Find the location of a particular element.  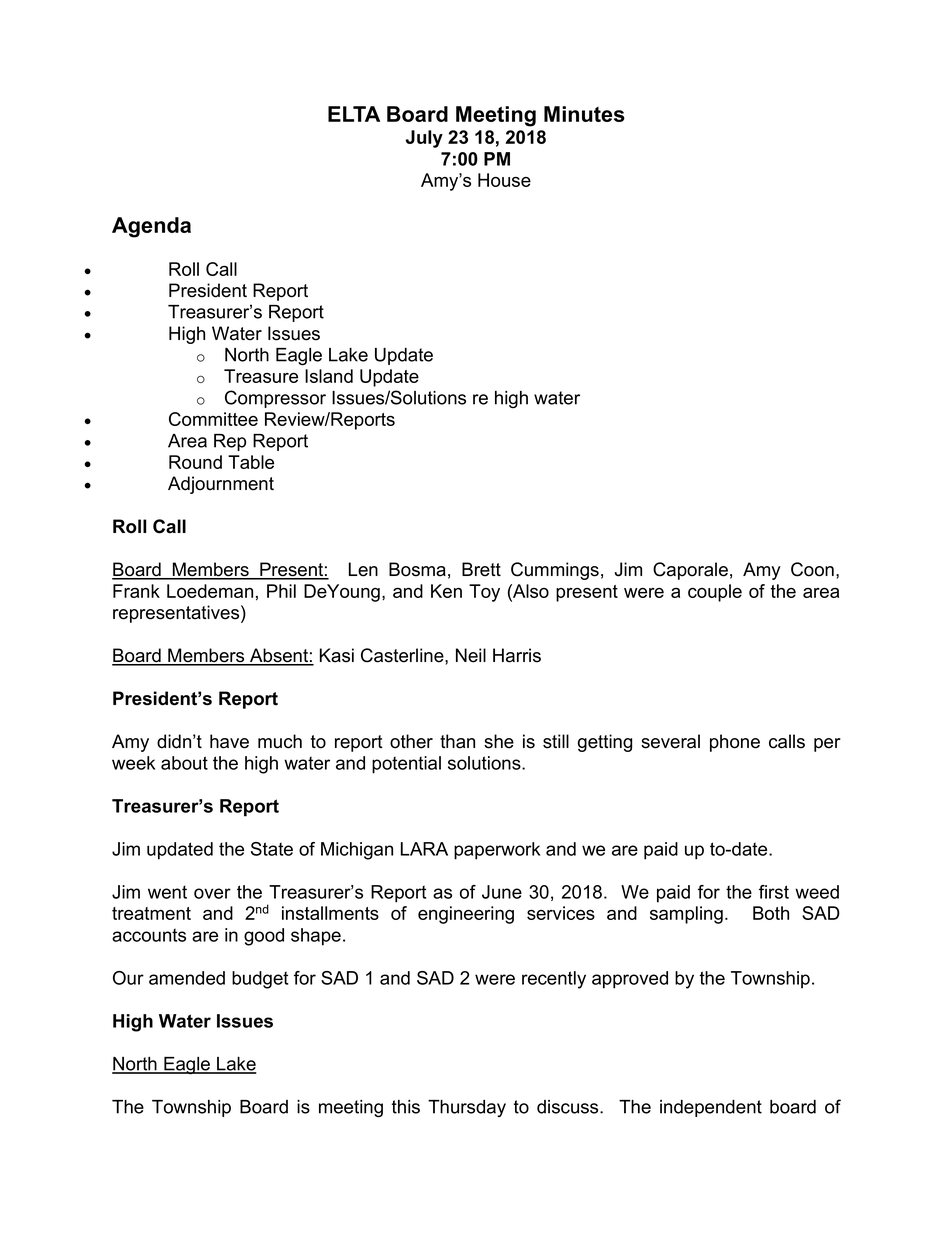

amended is located at coordinates (187, 978).
